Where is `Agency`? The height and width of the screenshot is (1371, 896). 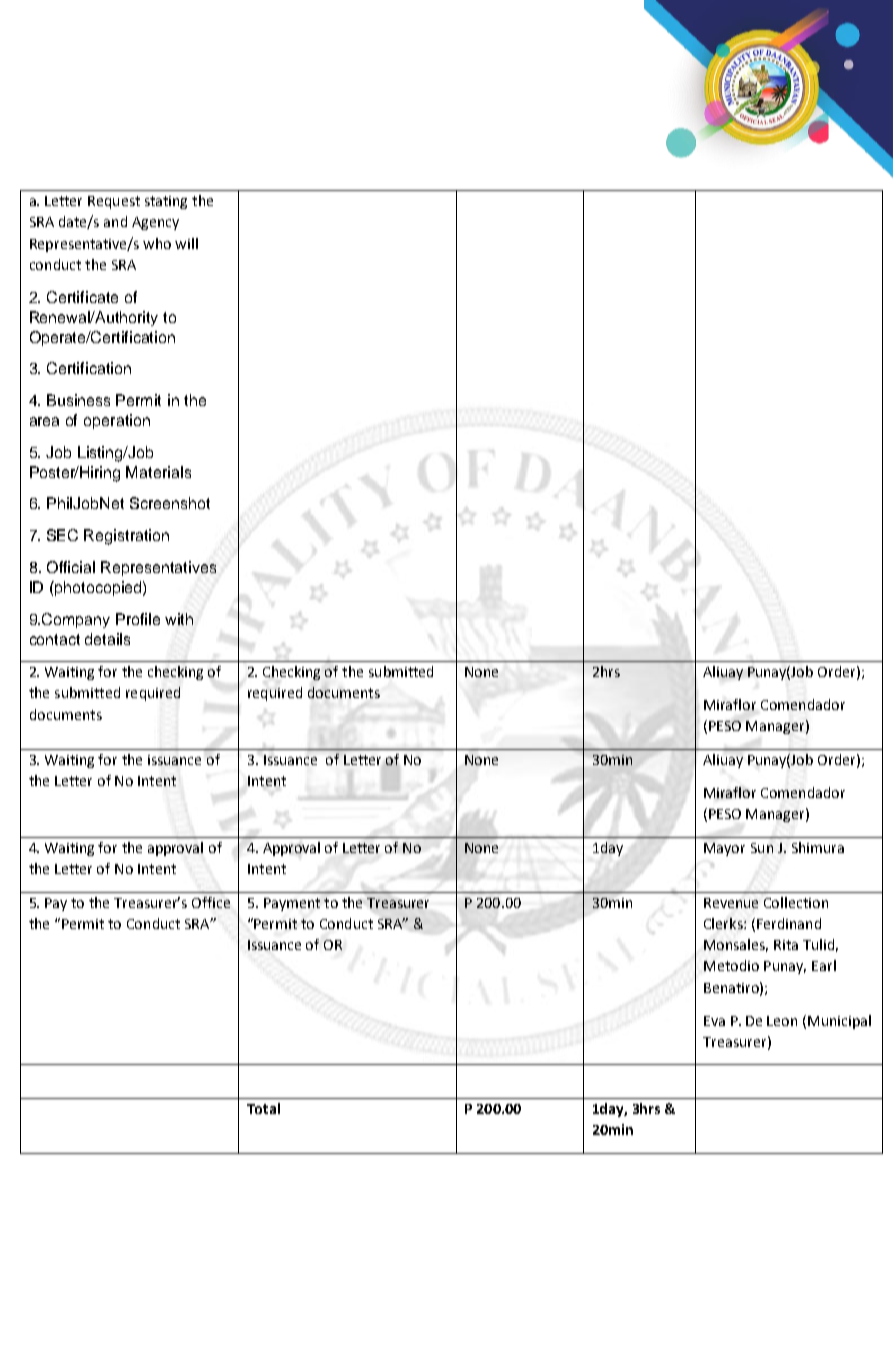
Agency is located at coordinates (155, 223).
